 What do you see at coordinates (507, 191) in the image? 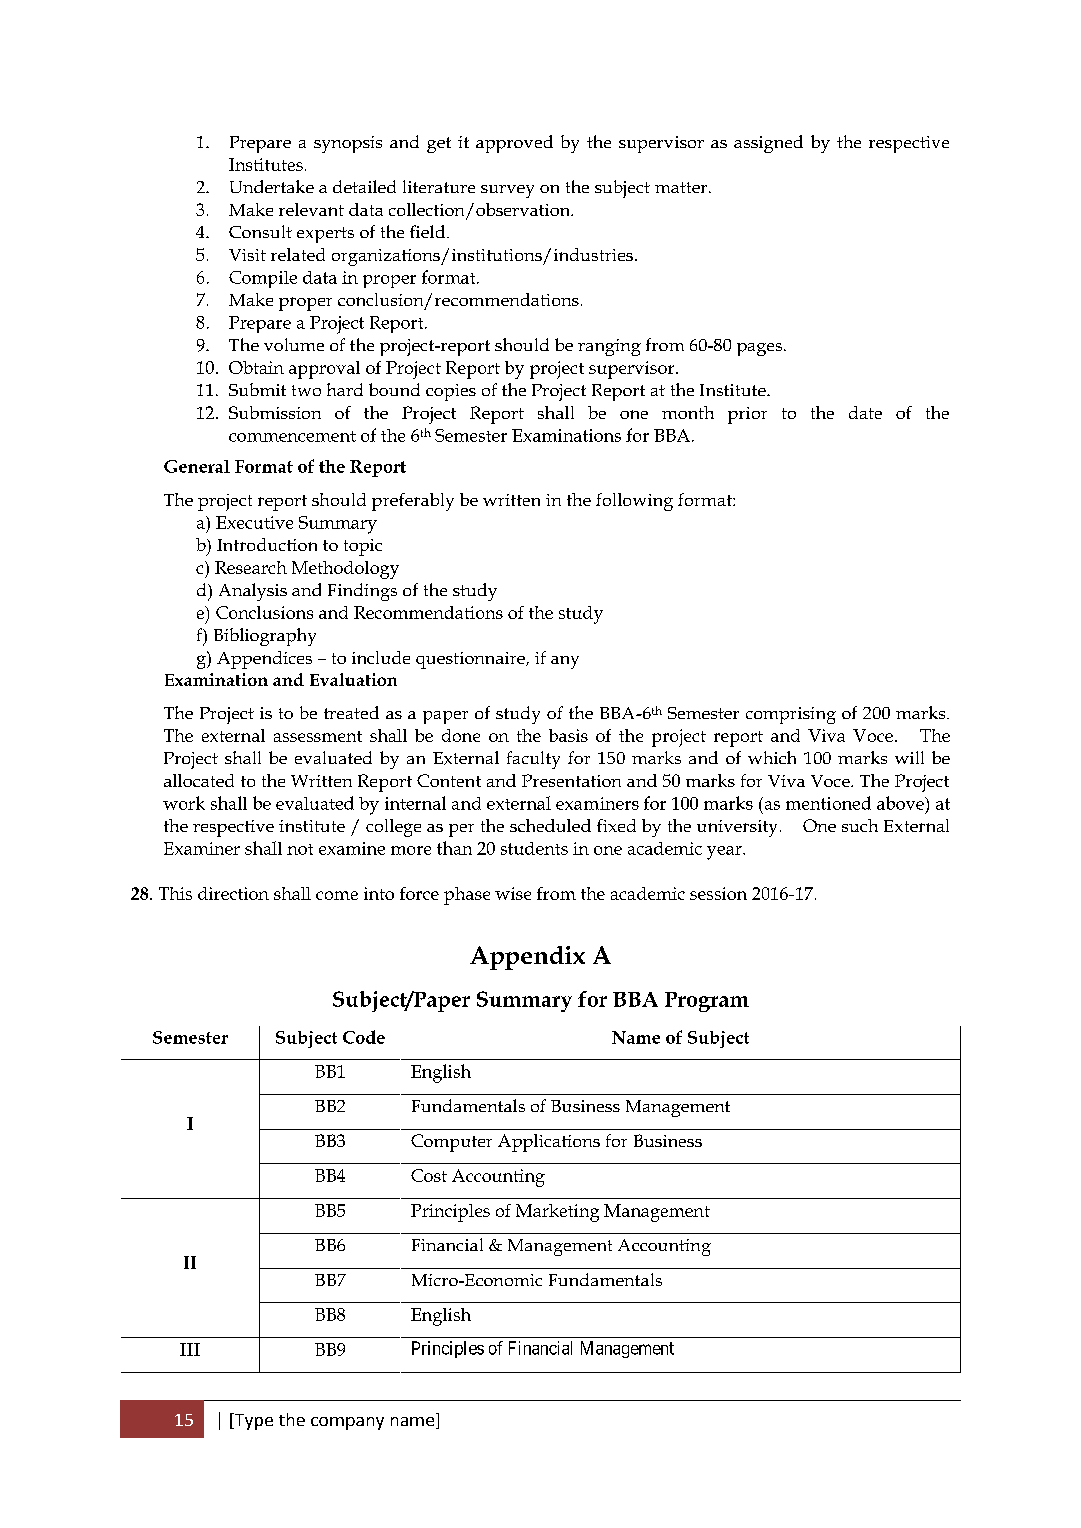
I see `survey` at bounding box center [507, 191].
